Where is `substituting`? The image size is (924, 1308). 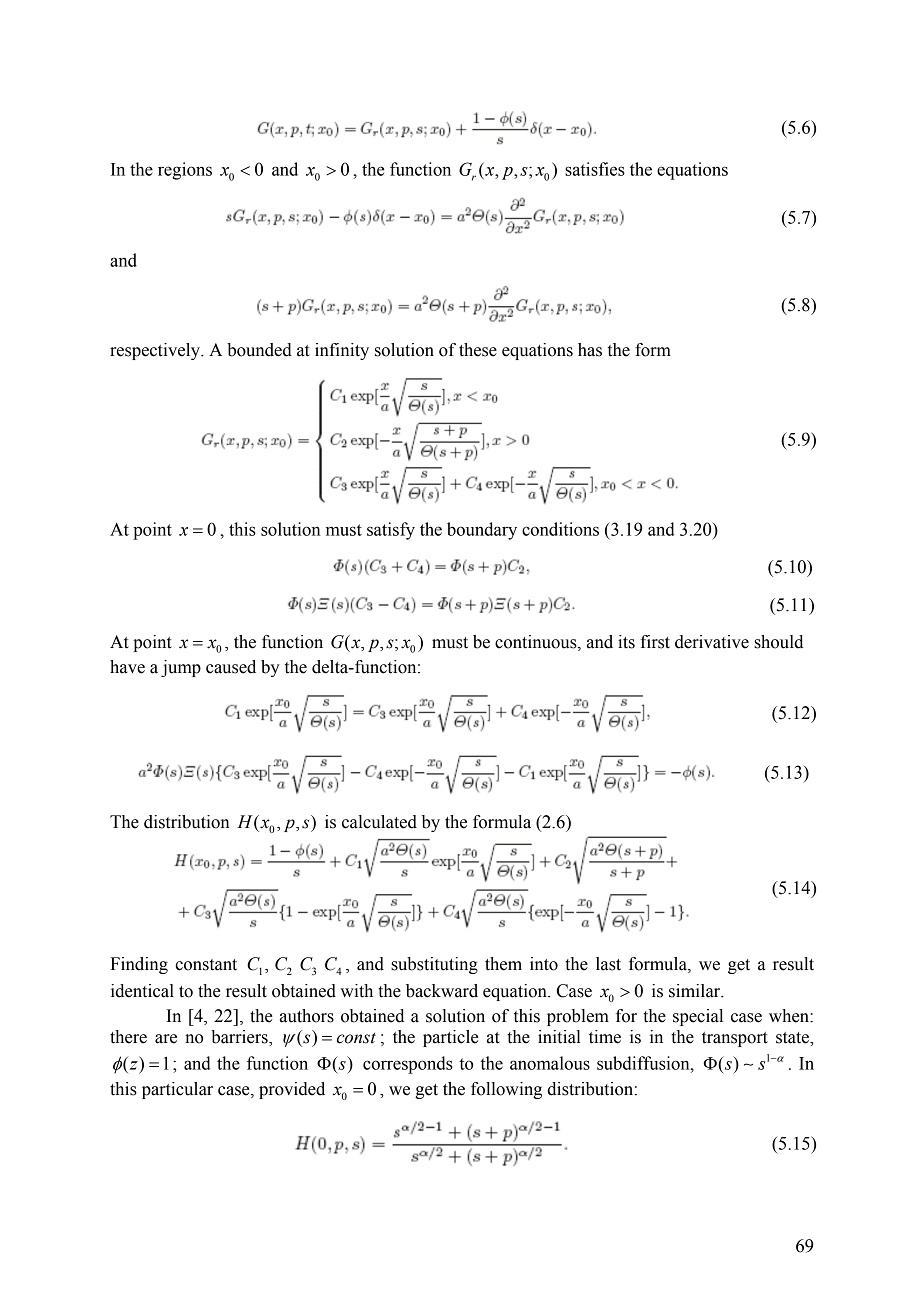 substituting is located at coordinates (434, 965).
